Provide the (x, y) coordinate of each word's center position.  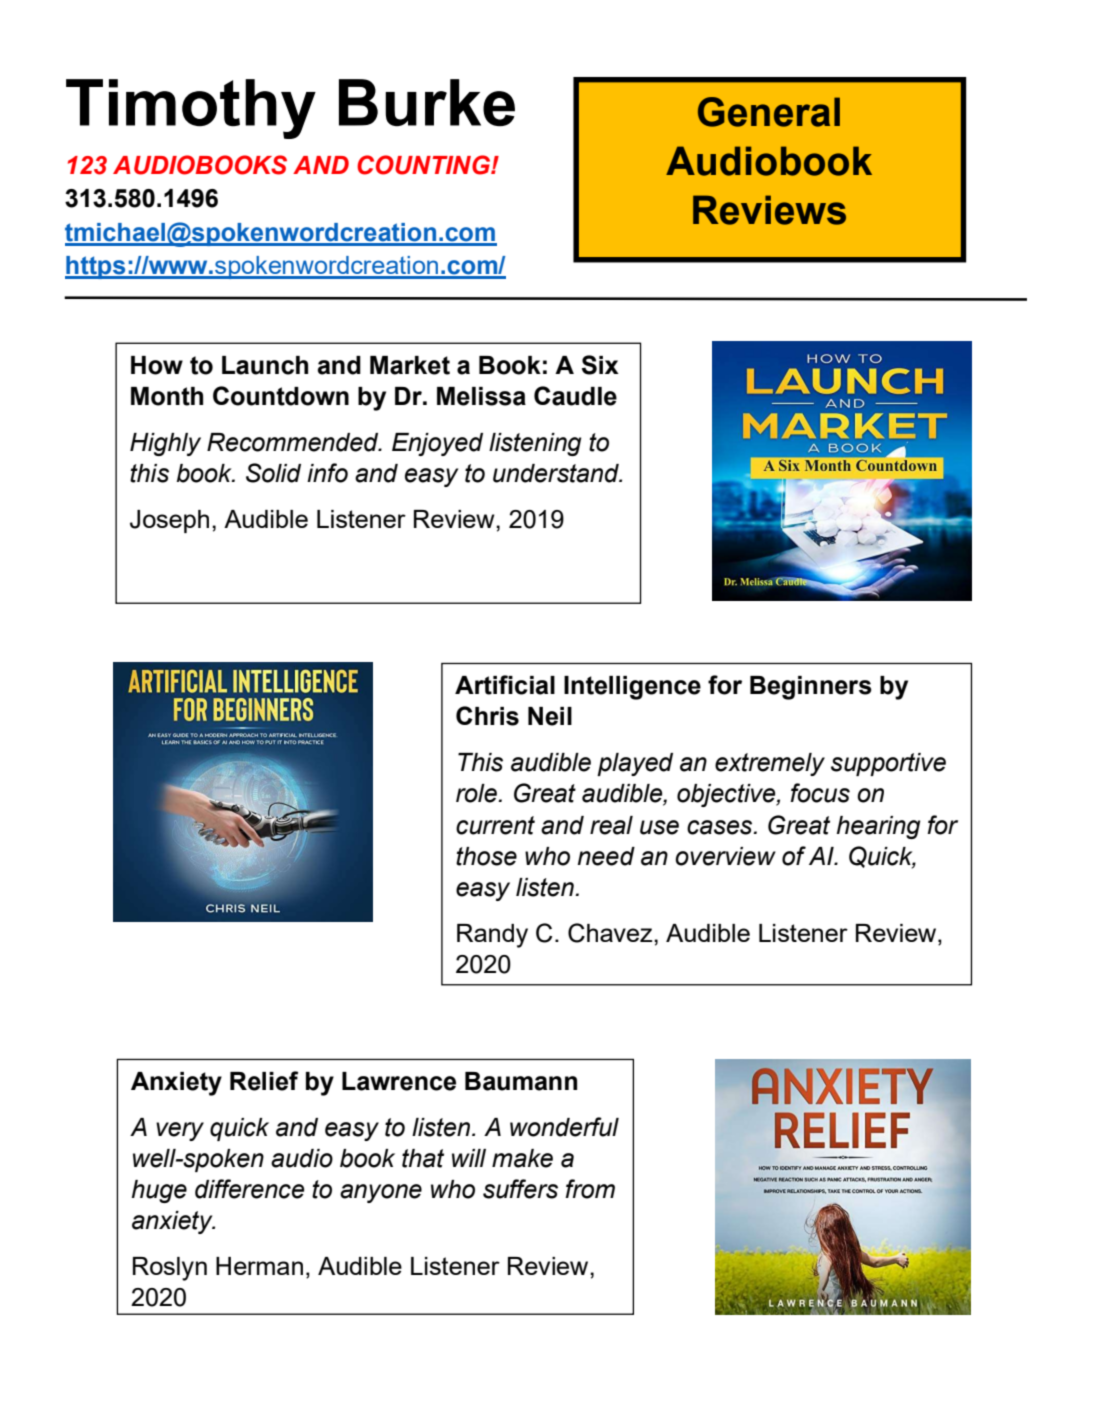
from (590, 1189)
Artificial (505, 685)
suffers (520, 1189)
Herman (259, 1266)
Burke (427, 103)
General (769, 112)
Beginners (811, 688)
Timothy (191, 109)
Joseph (169, 521)
